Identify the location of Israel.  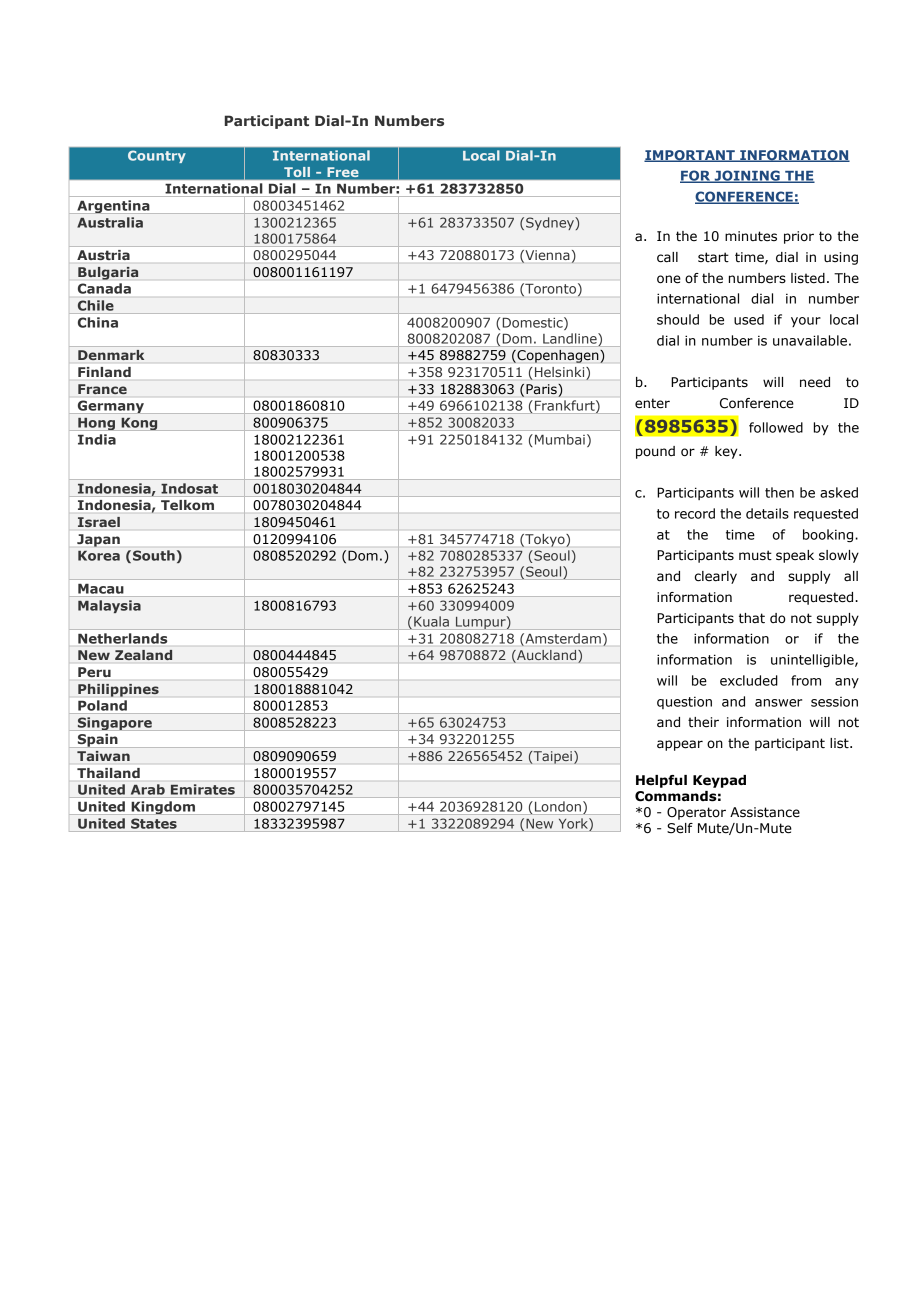
(99, 522).
